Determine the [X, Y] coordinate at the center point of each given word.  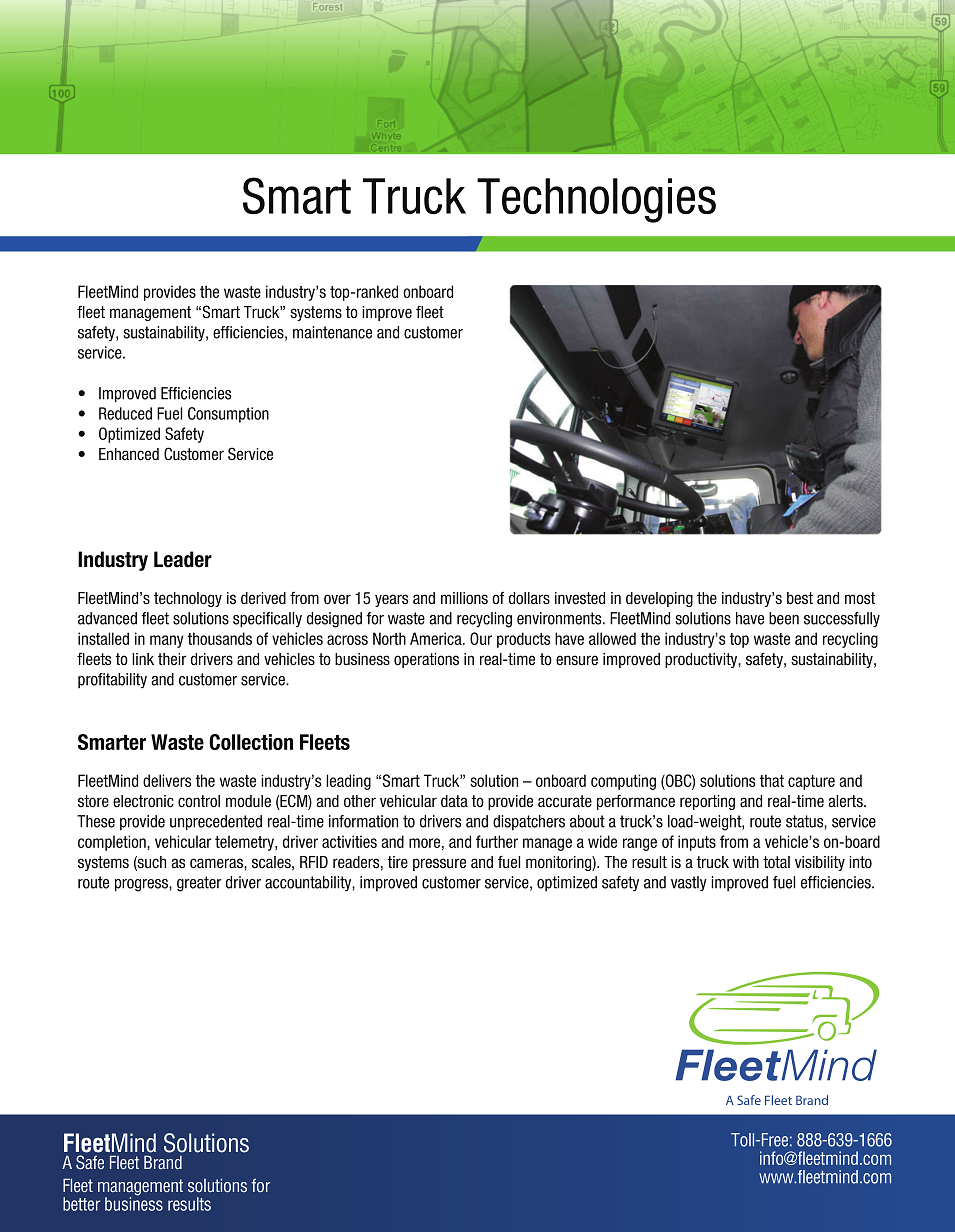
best [800, 598]
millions [464, 598]
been [784, 618]
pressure [439, 864]
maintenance [332, 332]
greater [199, 884]
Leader [183, 559]
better [81, 1204]
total [776, 862]
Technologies [596, 200]
